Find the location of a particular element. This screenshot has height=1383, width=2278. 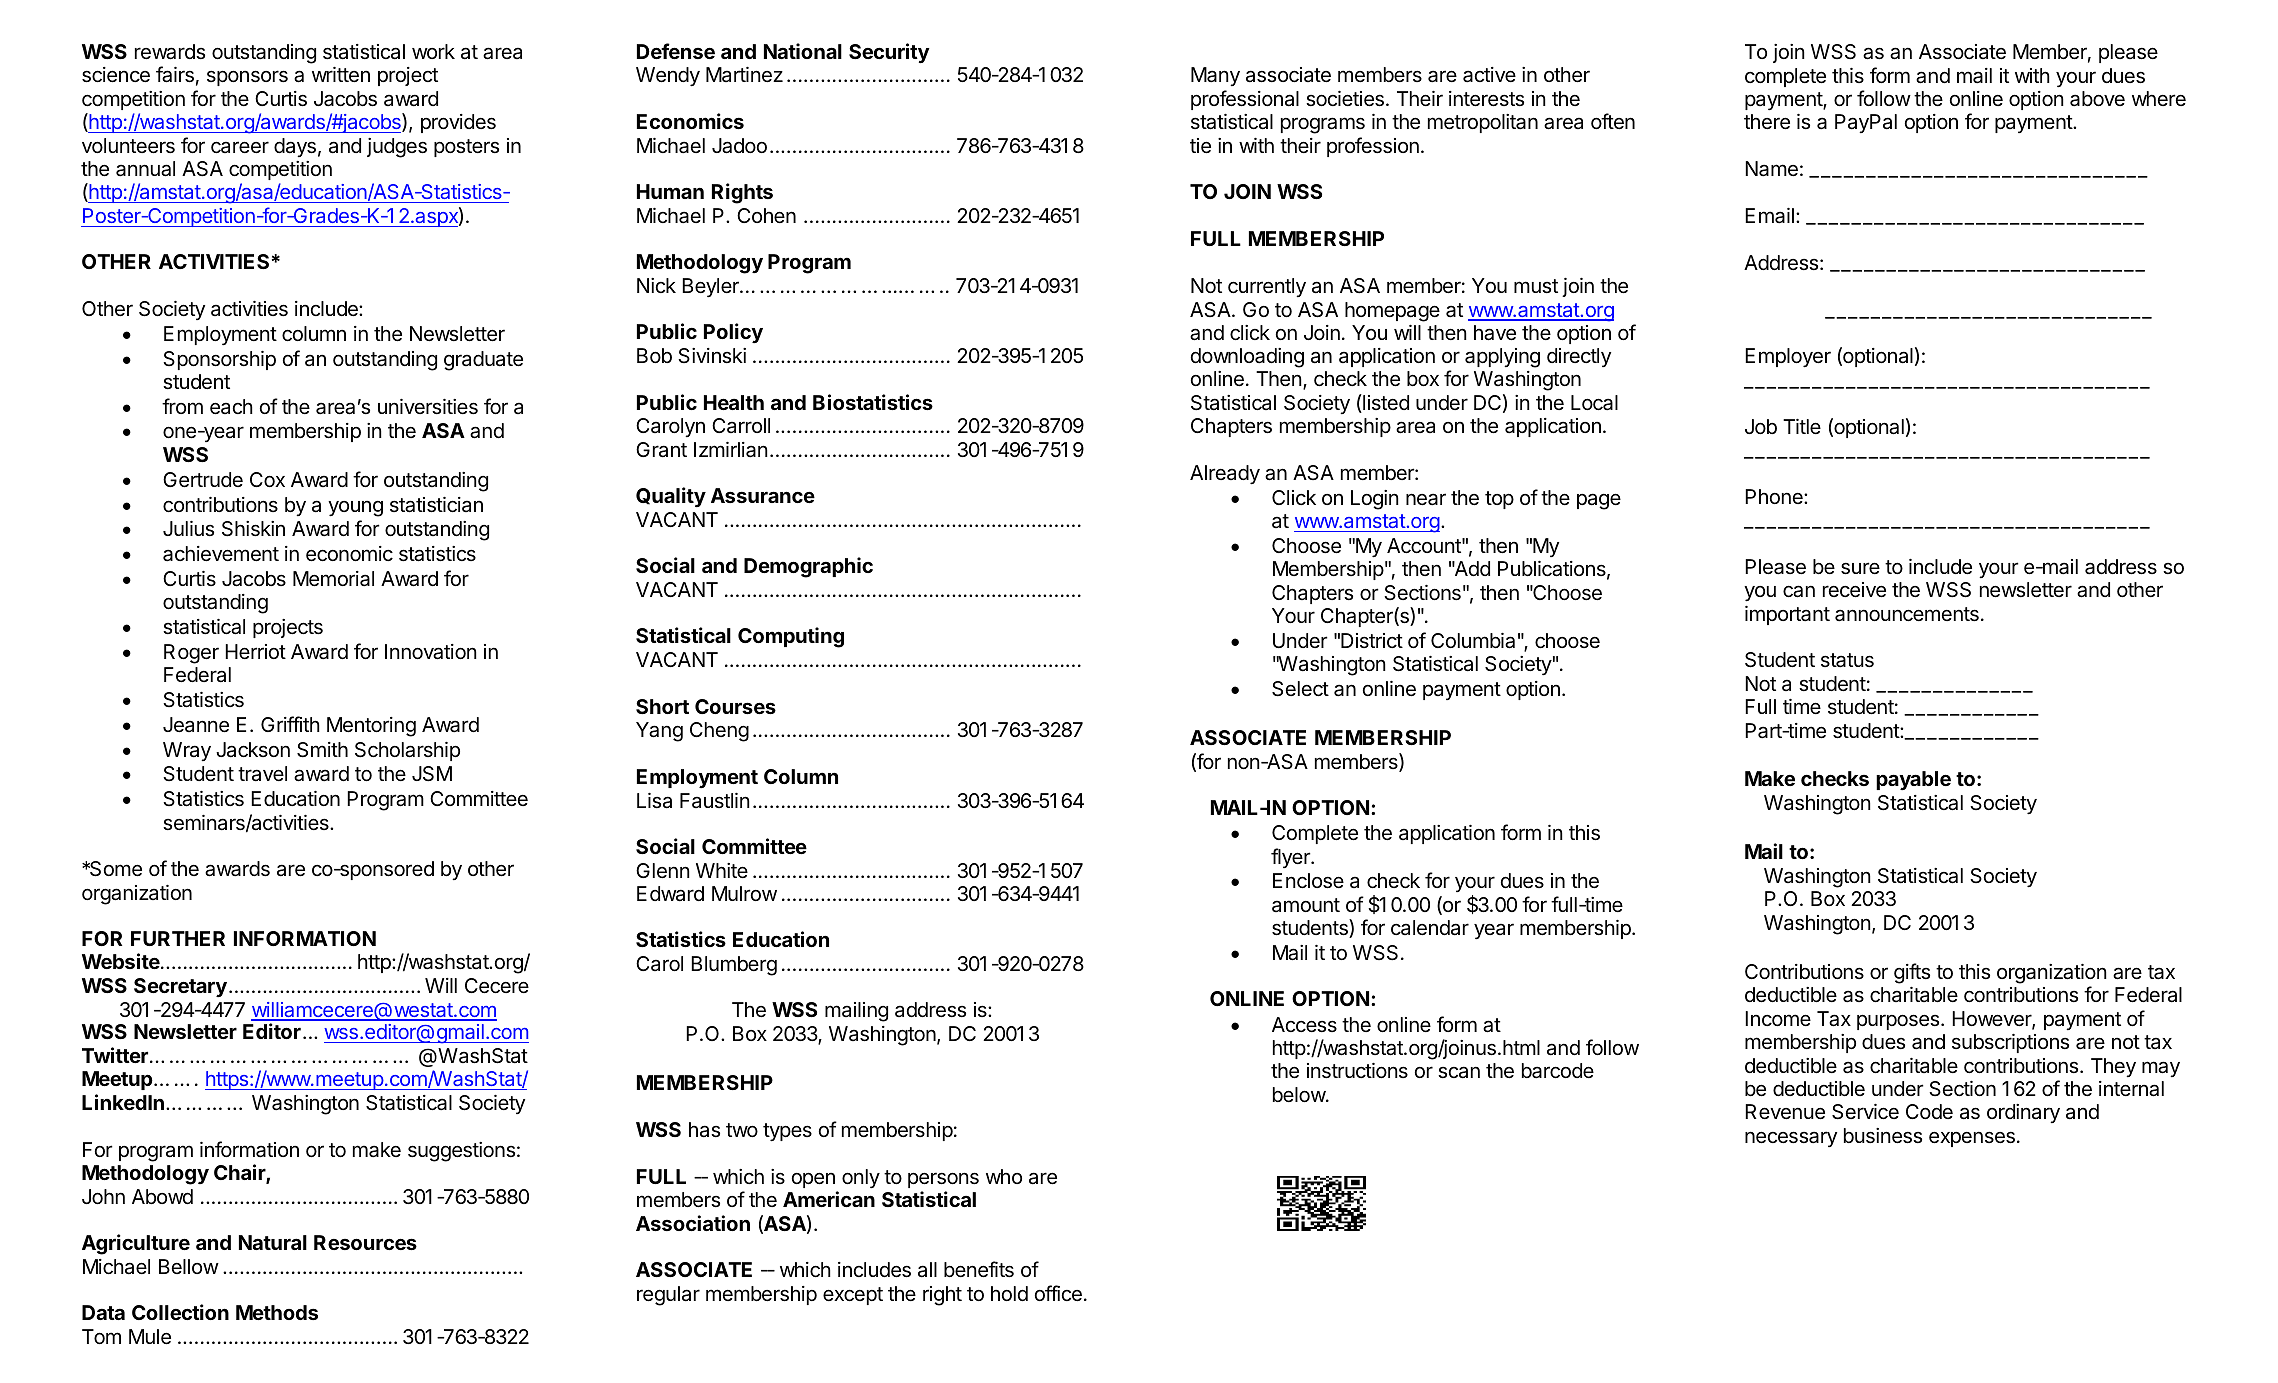

Demographic is located at coordinates (808, 567).
